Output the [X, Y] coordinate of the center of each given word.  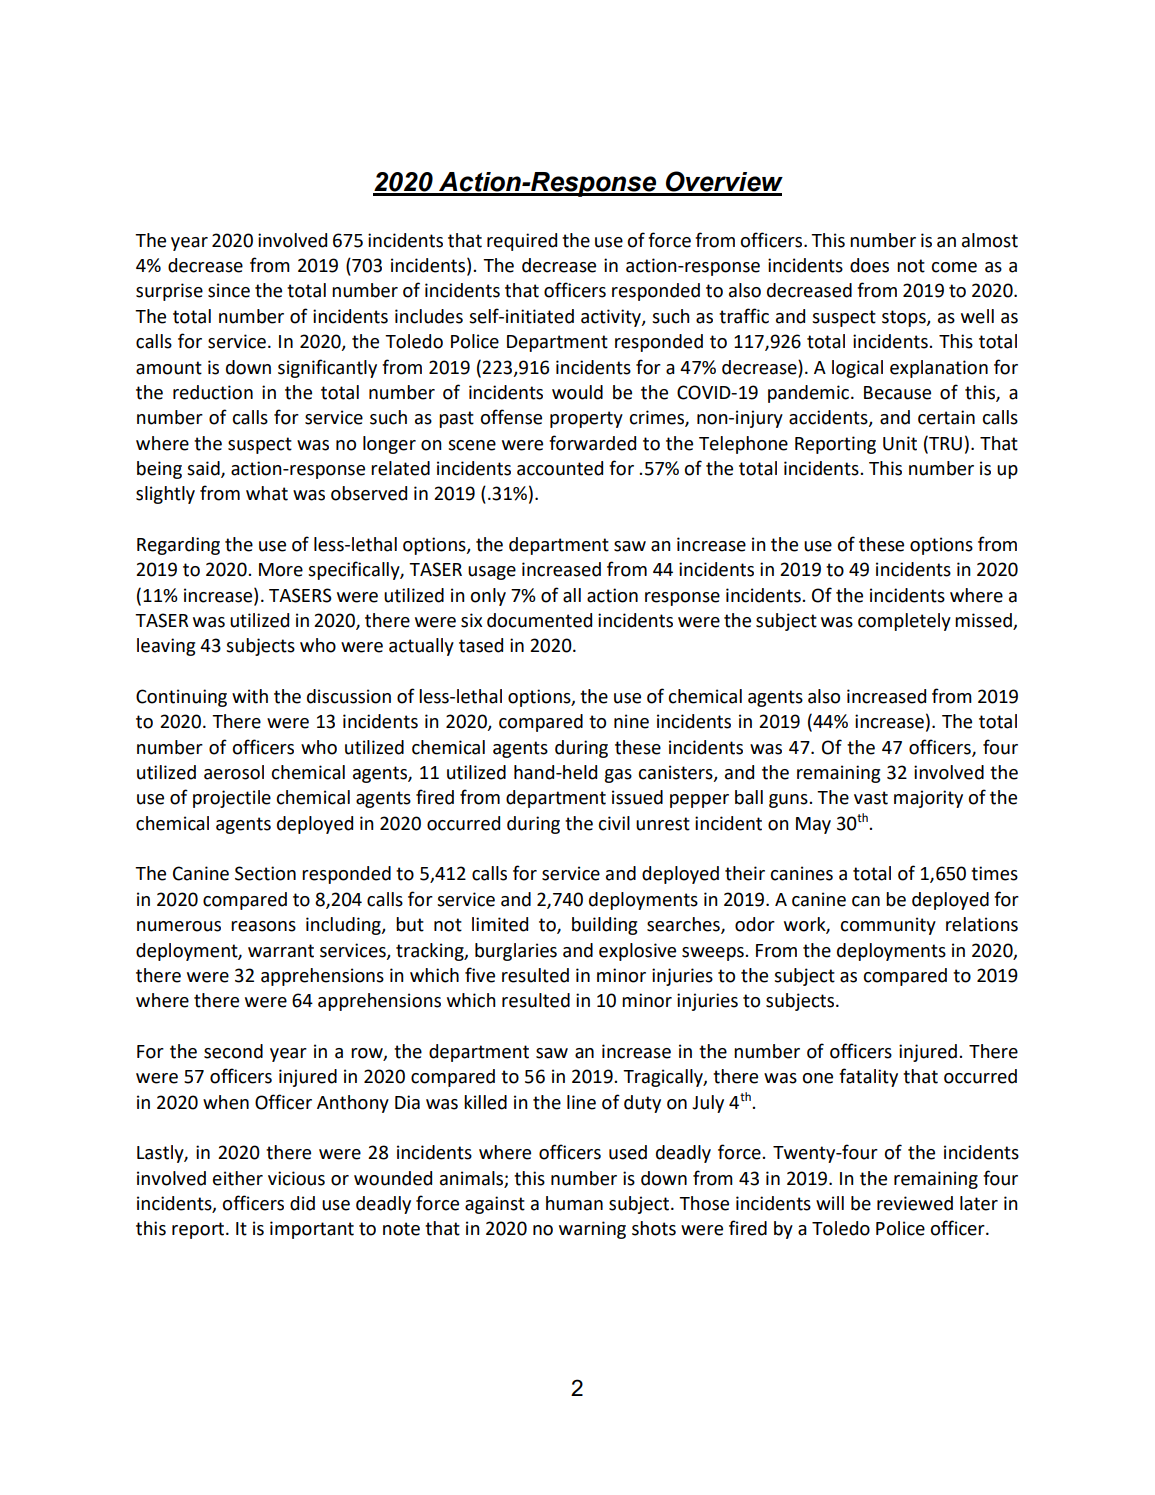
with [250, 696]
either [238, 1178]
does [869, 265]
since [229, 290]
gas [618, 776]
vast [871, 798]
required [522, 242]
